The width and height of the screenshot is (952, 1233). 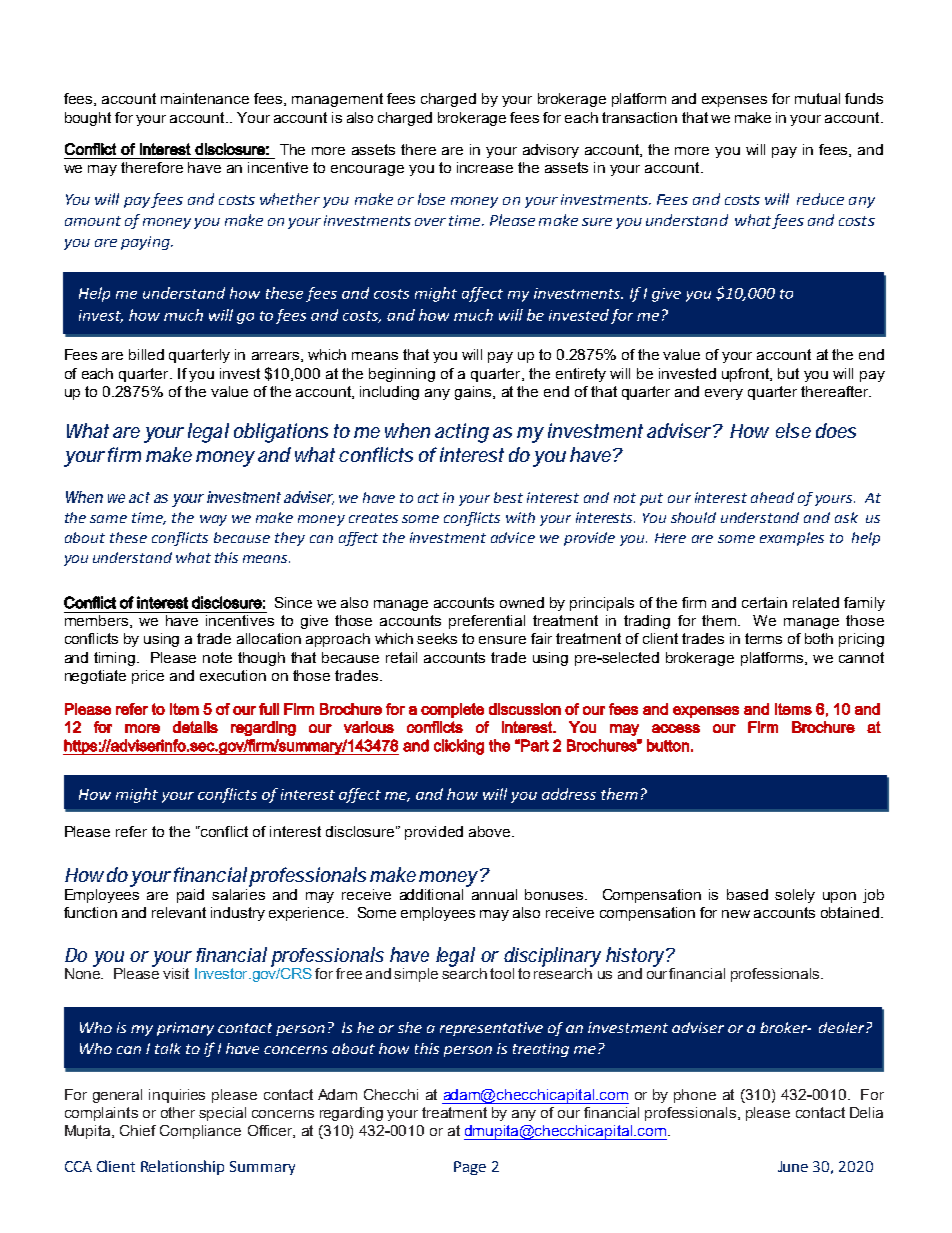 I want to click on billed, so click(x=146, y=354).
